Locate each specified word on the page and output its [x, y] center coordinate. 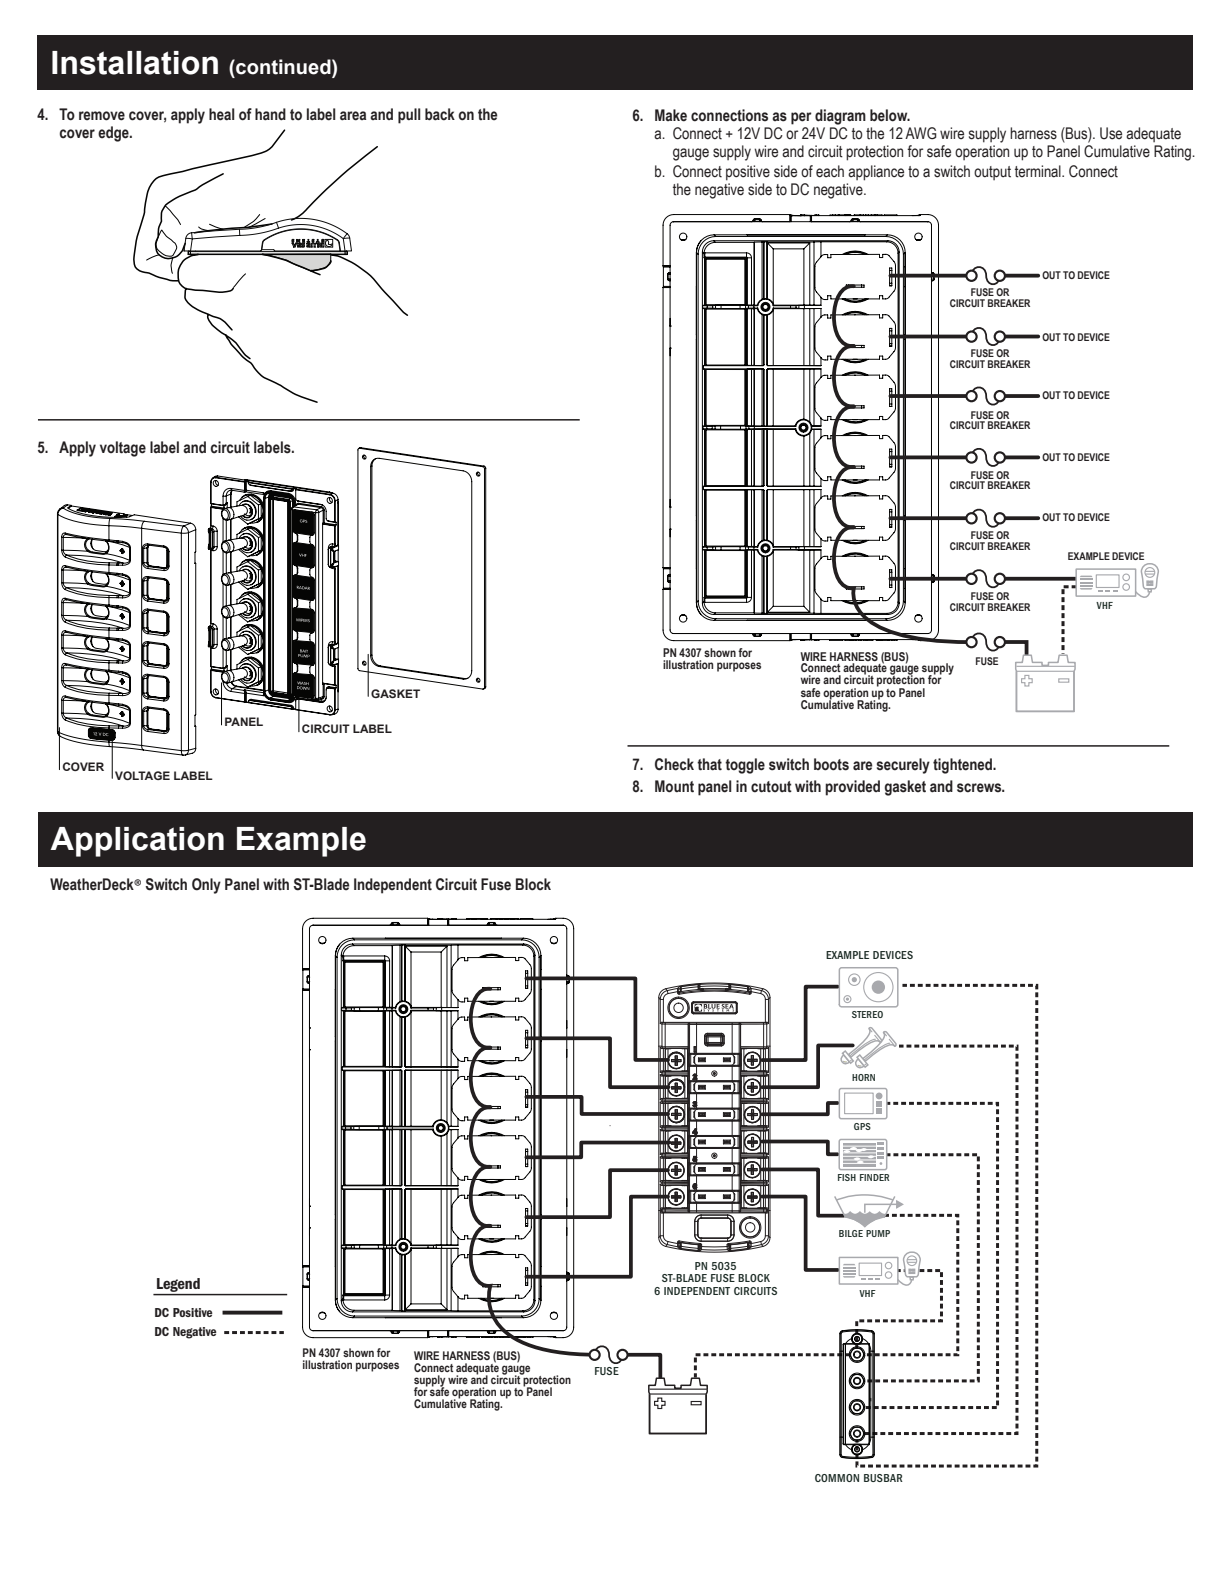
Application [137, 842]
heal [222, 114]
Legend [178, 1286]
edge [114, 134]
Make [671, 115]
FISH [847, 1177]
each [830, 171]
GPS [862, 1126]
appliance [876, 173]
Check [674, 764]
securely [903, 766]
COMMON [837, 1478]
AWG [921, 133]
